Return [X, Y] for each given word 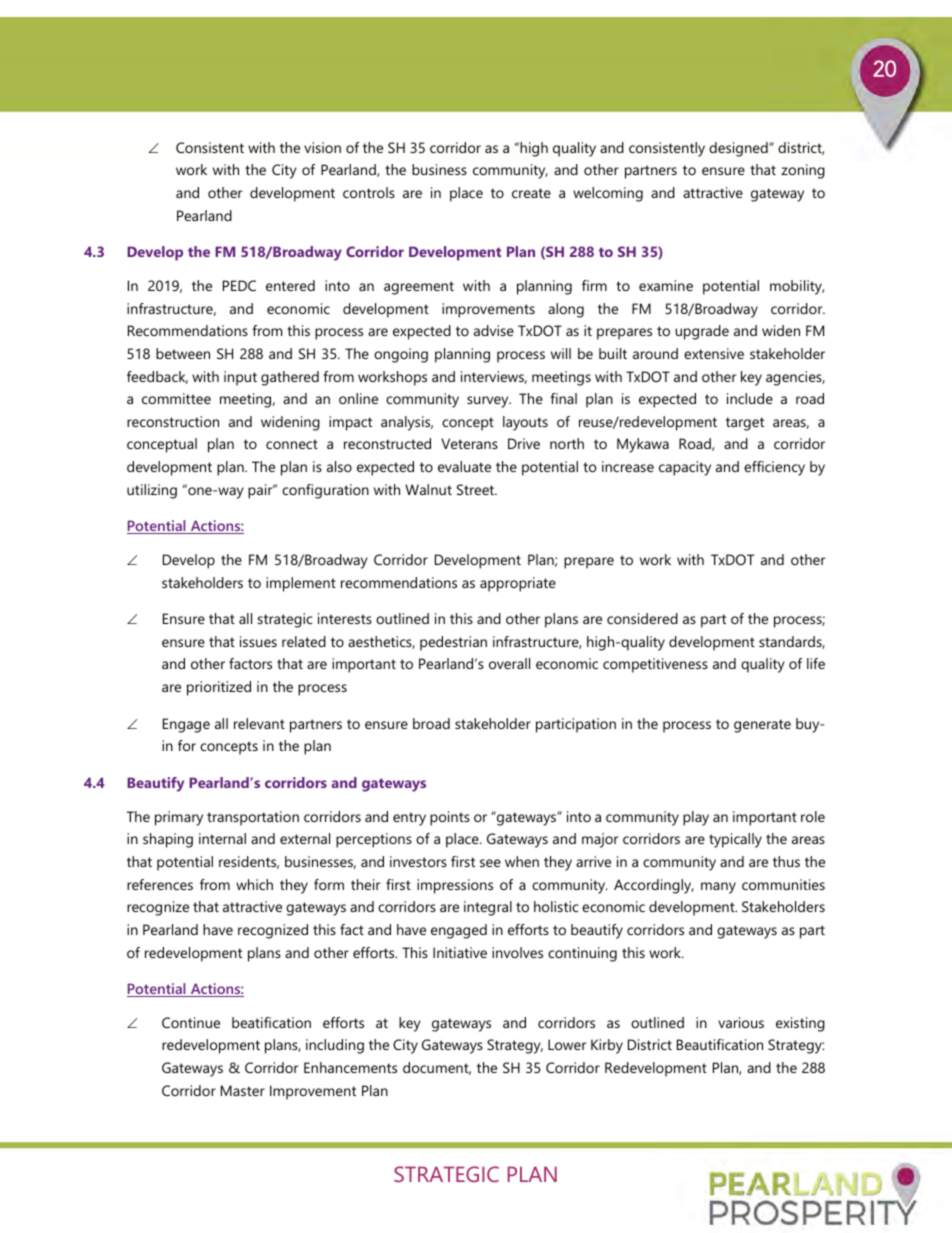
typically [735, 840]
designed [739, 149]
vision [322, 147]
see [490, 863]
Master [243, 1090]
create [531, 193]
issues [258, 641]
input [240, 378]
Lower [567, 1044]
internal [222, 838]
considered [642, 618]
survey [489, 402]
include [750, 398]
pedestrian [453, 643]
